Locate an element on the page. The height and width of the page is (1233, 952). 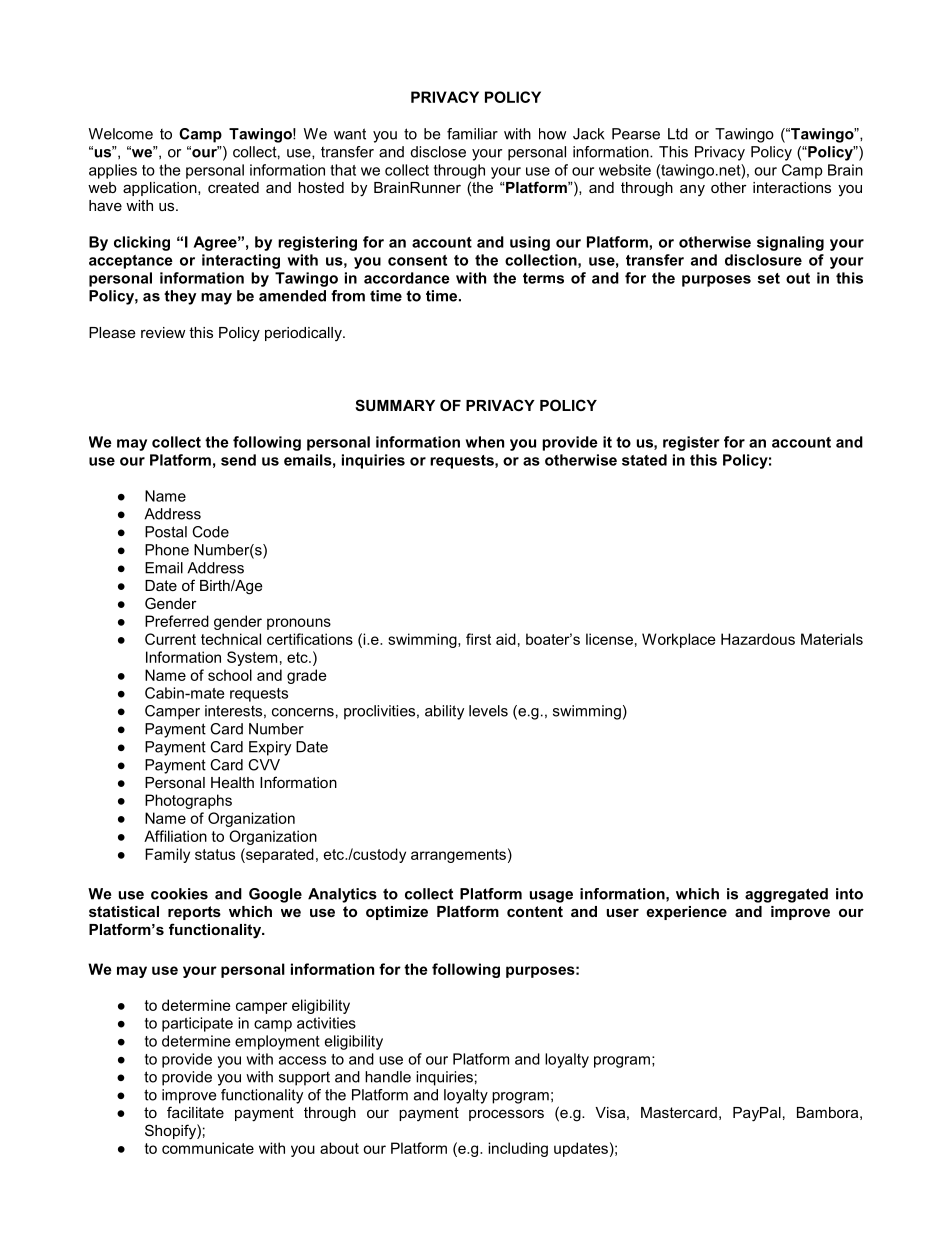
reports is located at coordinates (194, 913).
